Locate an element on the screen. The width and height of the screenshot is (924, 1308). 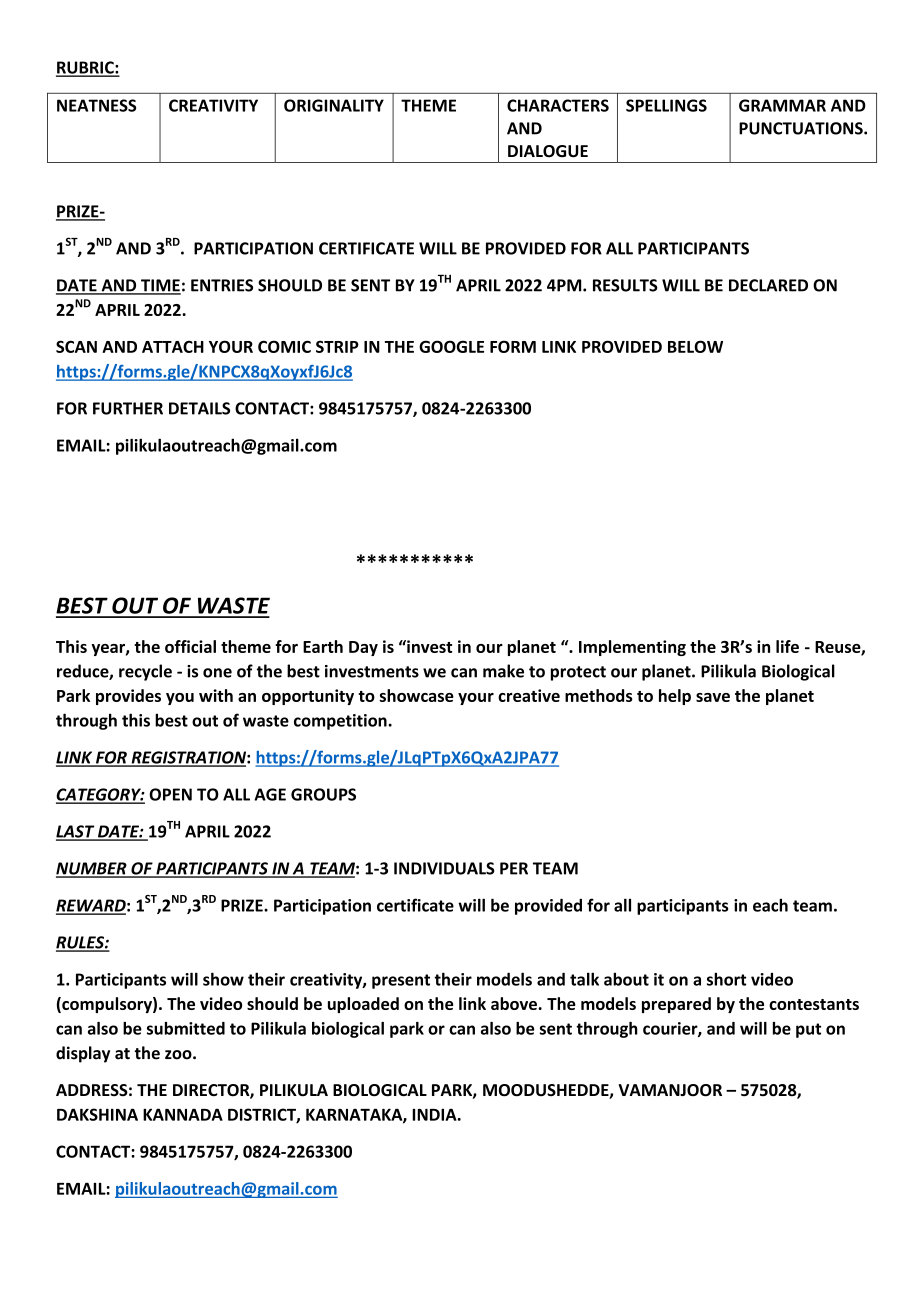
KANNADA is located at coordinates (183, 1114).
